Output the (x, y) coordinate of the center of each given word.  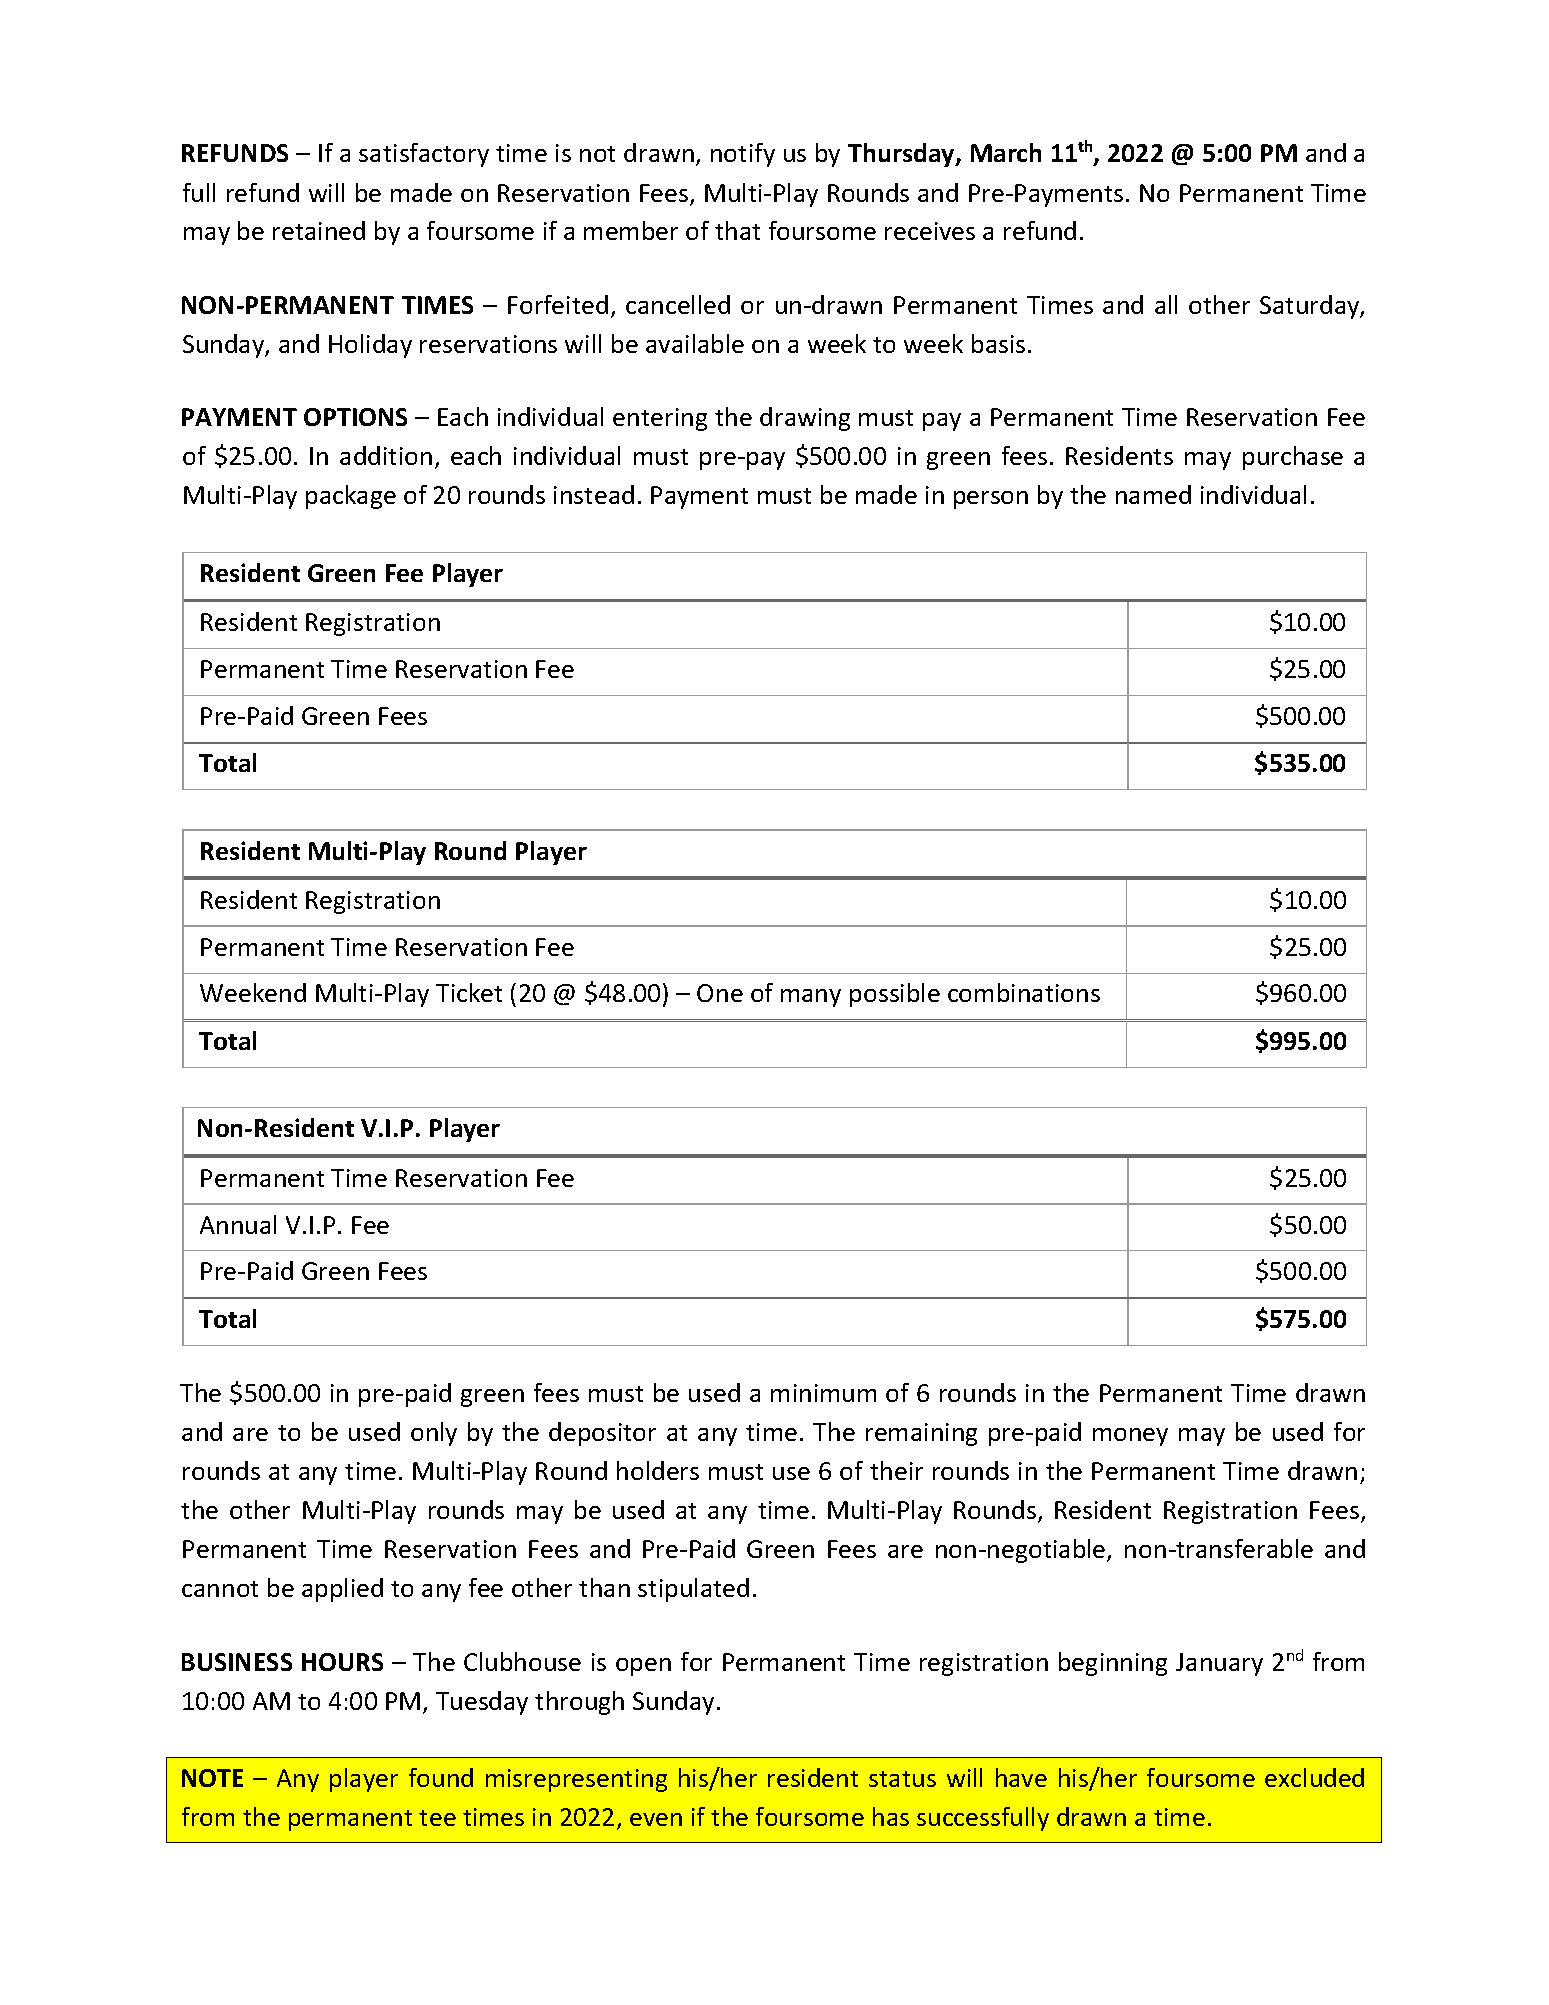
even (656, 1819)
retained (319, 230)
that (737, 230)
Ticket (469, 992)
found (441, 1777)
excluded (1314, 1777)
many (811, 998)
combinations (1024, 992)
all (1166, 304)
